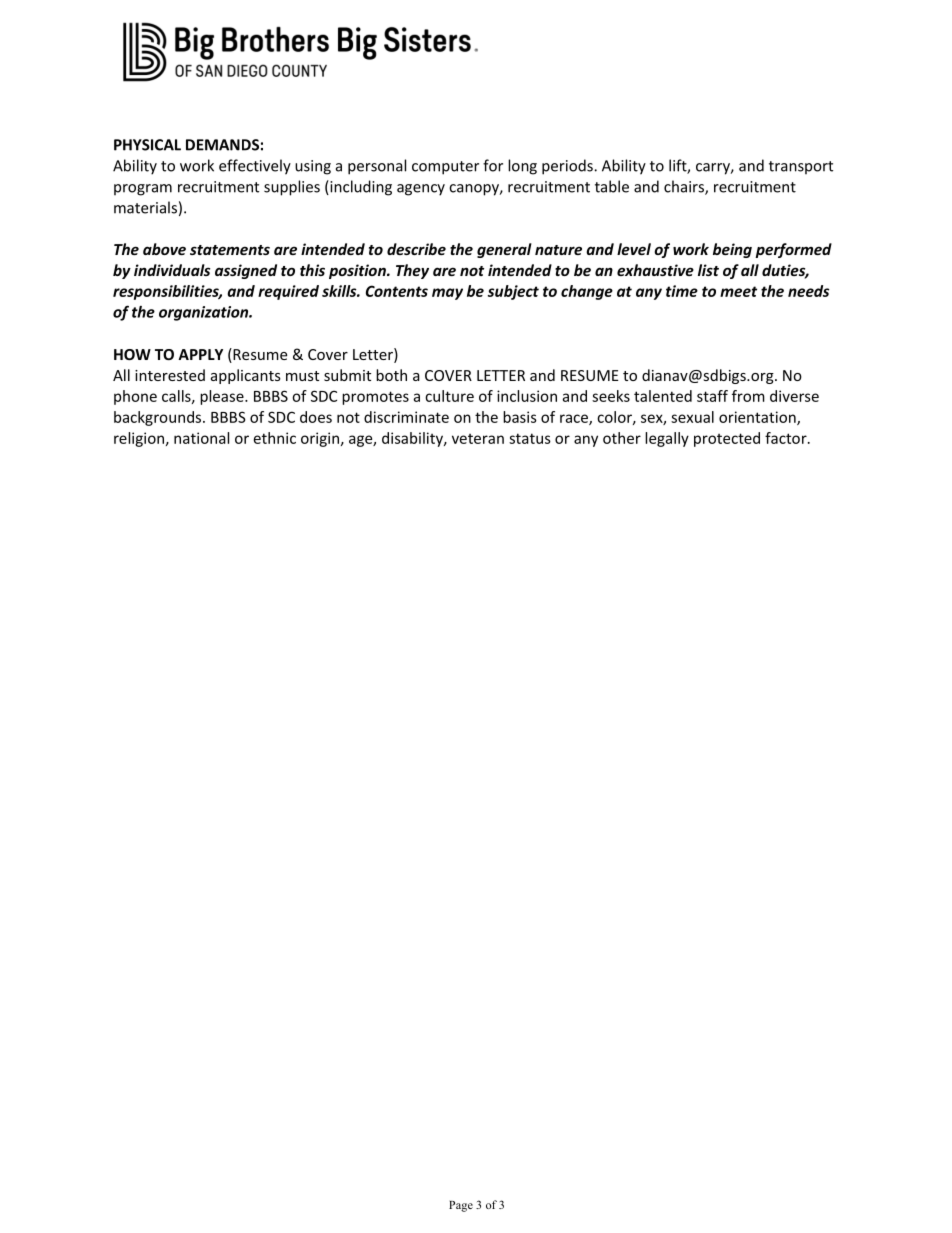 The height and width of the document is (1233, 952). What do you see at coordinates (478, 439) in the document?
I see `veteran` at bounding box center [478, 439].
